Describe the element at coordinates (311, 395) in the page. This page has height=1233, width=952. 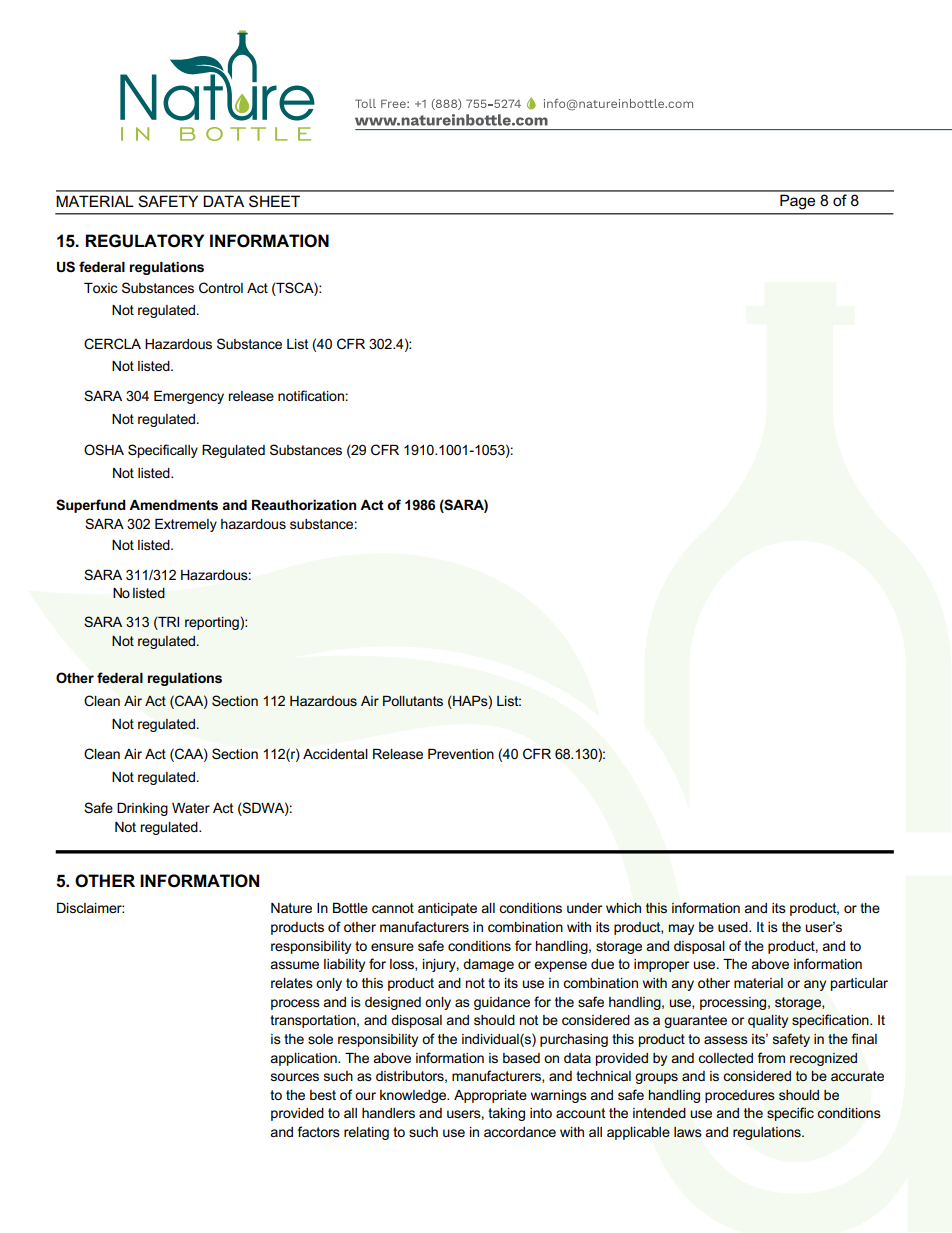
I see `notification` at that location.
